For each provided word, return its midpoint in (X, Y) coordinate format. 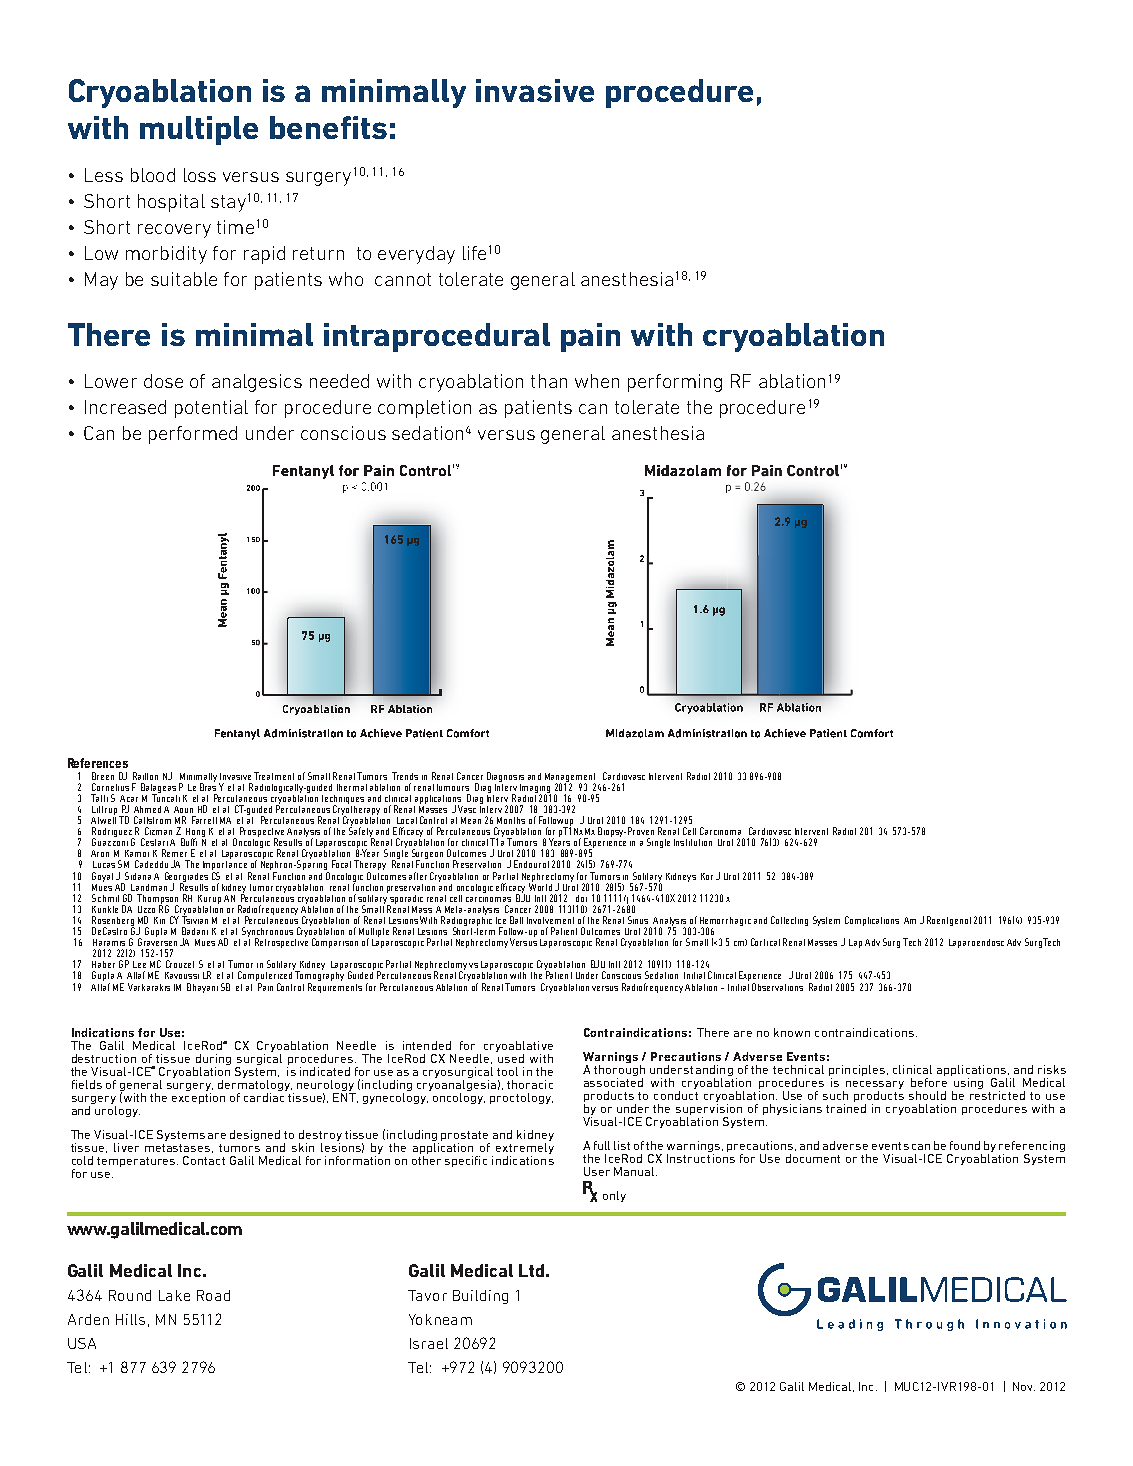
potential (211, 409)
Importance (226, 865)
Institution (693, 842)
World (540, 885)
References (98, 763)
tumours (453, 787)
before (929, 1082)
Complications (872, 921)
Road (213, 1295)
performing (675, 383)
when (597, 381)
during (213, 1061)
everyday (416, 255)
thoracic (530, 1084)
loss (200, 175)
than (549, 381)
